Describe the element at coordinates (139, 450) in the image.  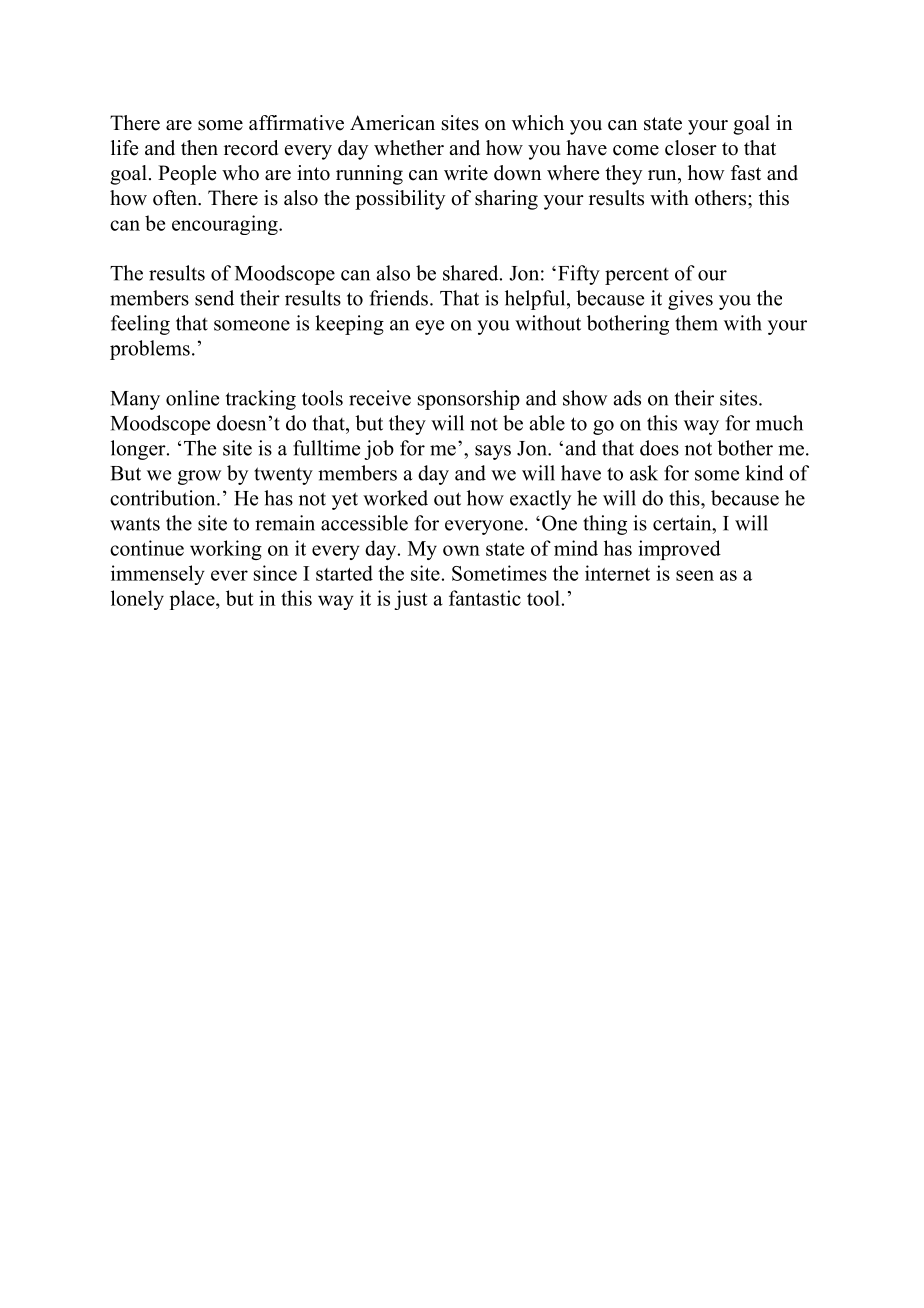
I see `longer` at that location.
